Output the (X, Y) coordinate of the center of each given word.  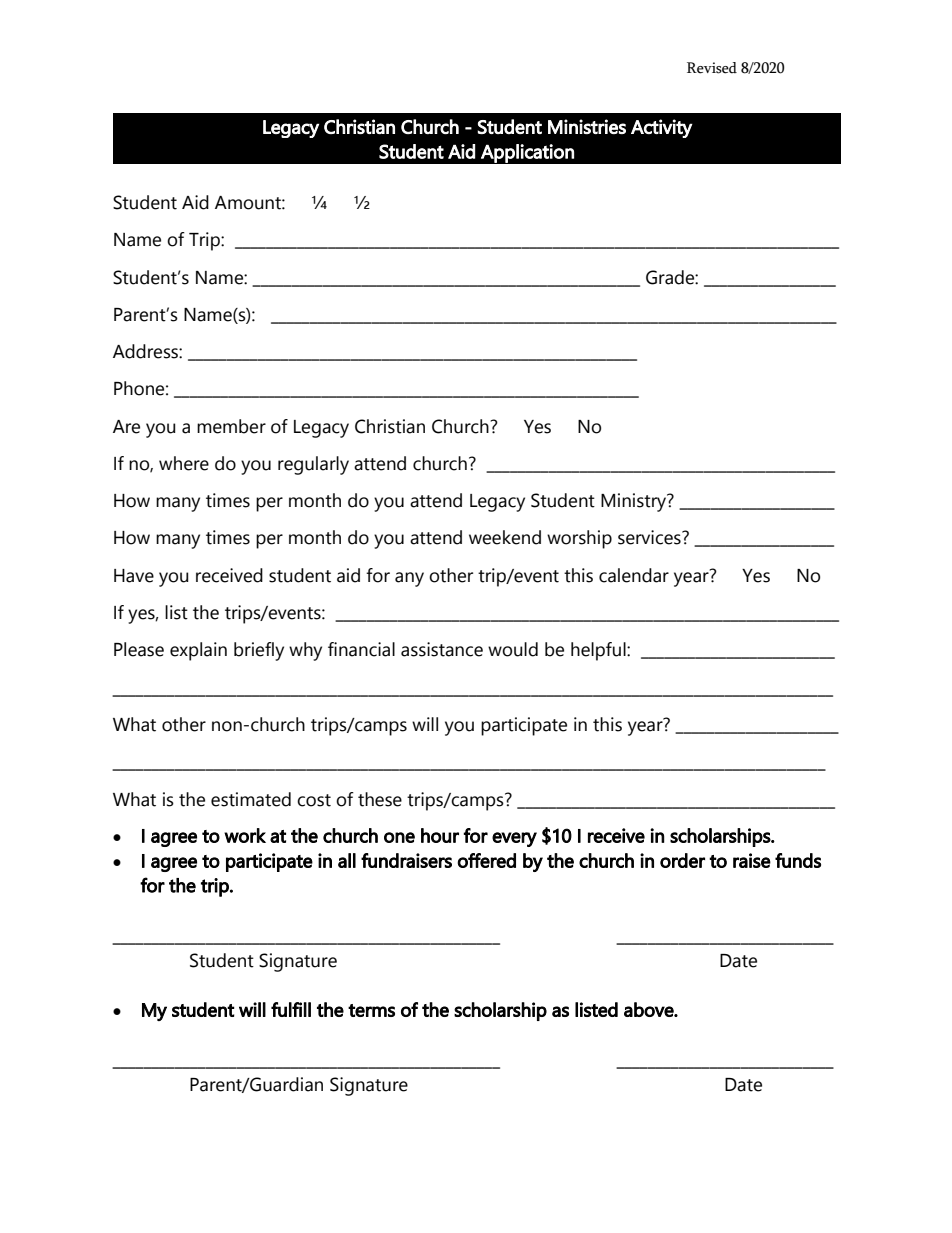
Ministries (587, 126)
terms (371, 1010)
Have (134, 576)
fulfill (291, 1009)
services (650, 537)
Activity (662, 128)
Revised (712, 68)
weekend (505, 537)
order (682, 860)
